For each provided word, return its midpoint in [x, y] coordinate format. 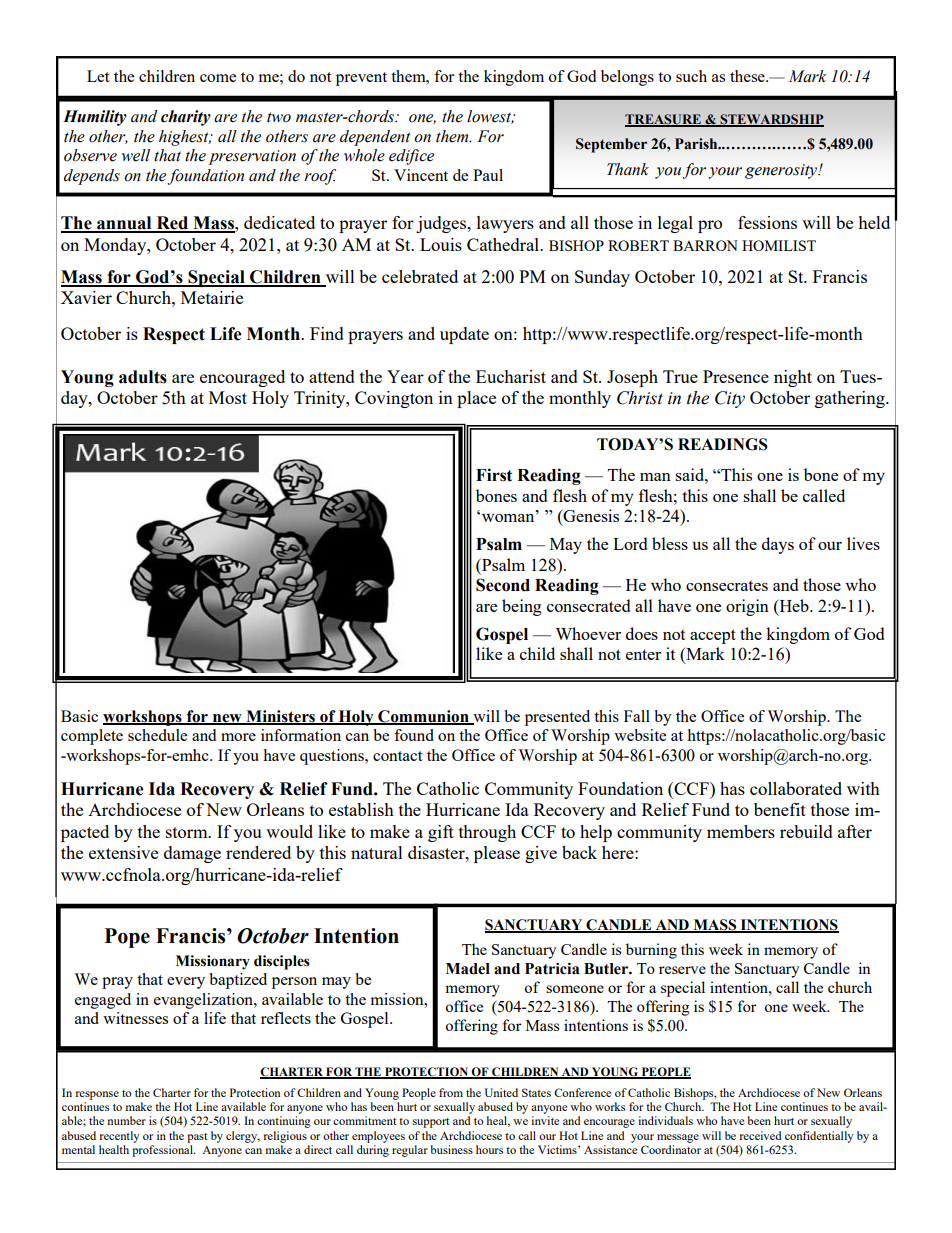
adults [143, 377]
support [431, 1123]
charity [186, 118]
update [464, 335]
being [522, 607]
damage [192, 854]
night [793, 378]
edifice [411, 157]
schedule [157, 735]
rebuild [806, 831]
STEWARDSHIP [771, 120]
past [197, 1138]
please [497, 854]
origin [747, 607]
